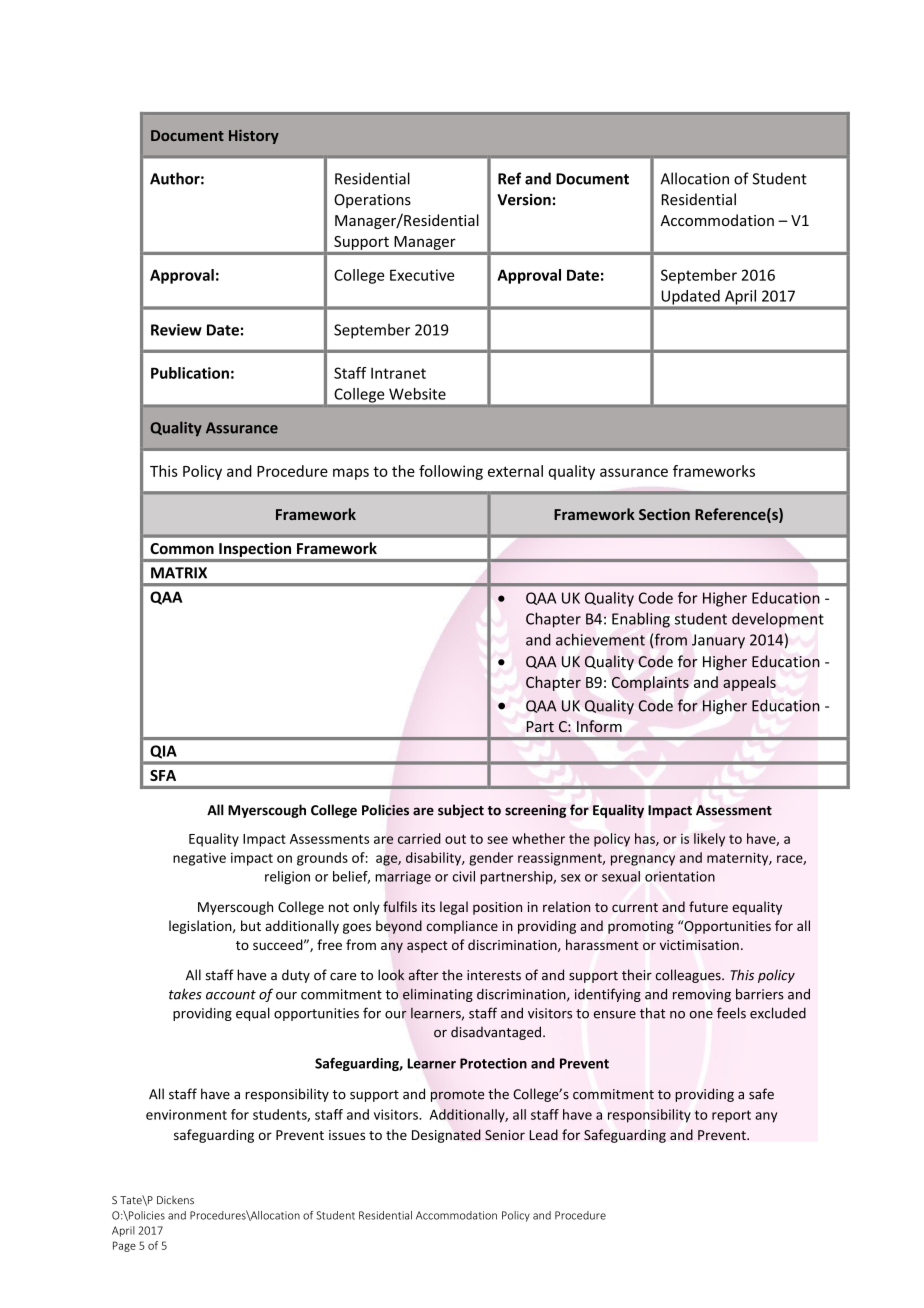  What do you see at coordinates (664, 514) in the page?
I see `Section` at bounding box center [664, 514].
